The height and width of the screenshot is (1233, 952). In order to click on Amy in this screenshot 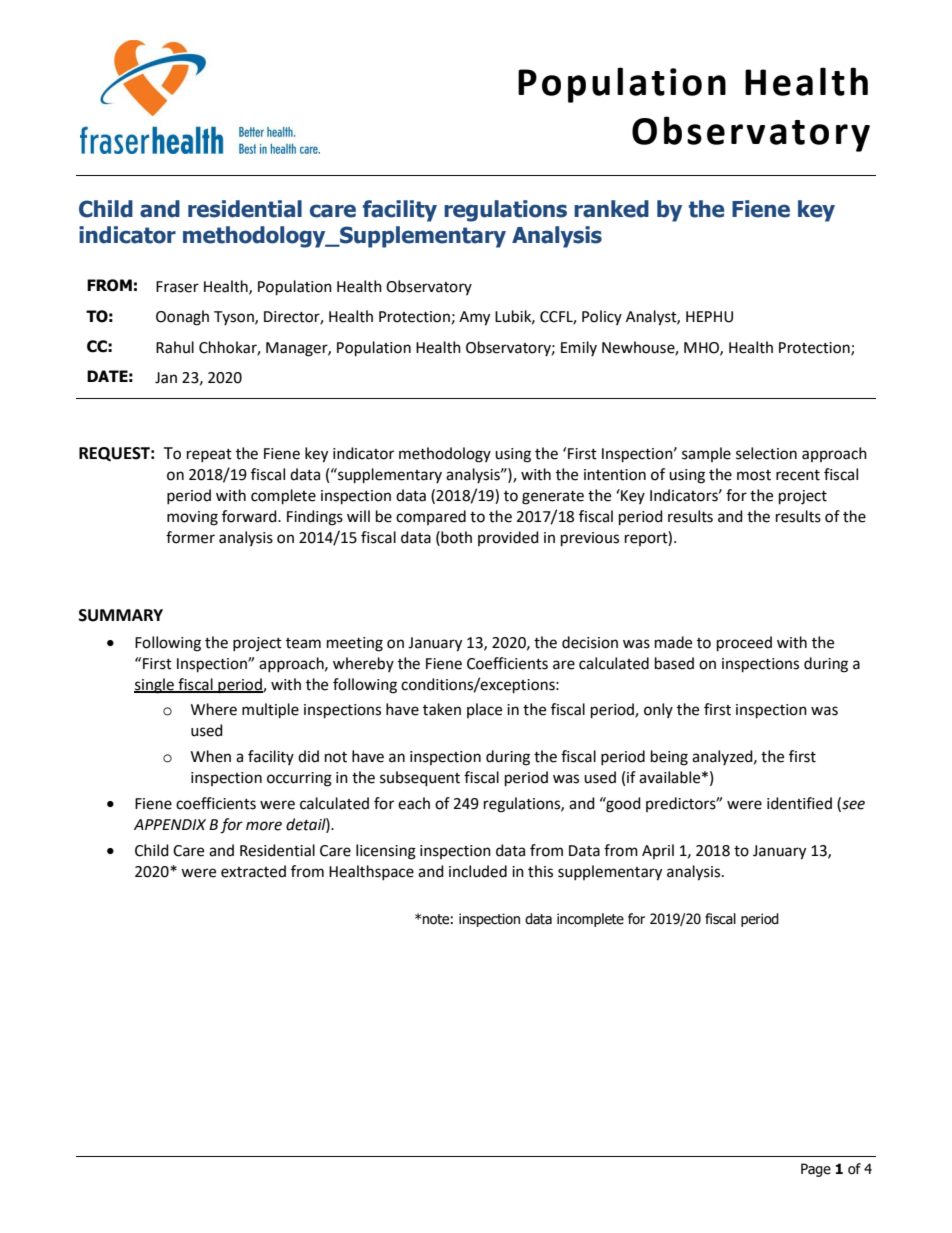, I will do `click(474, 318)`.
